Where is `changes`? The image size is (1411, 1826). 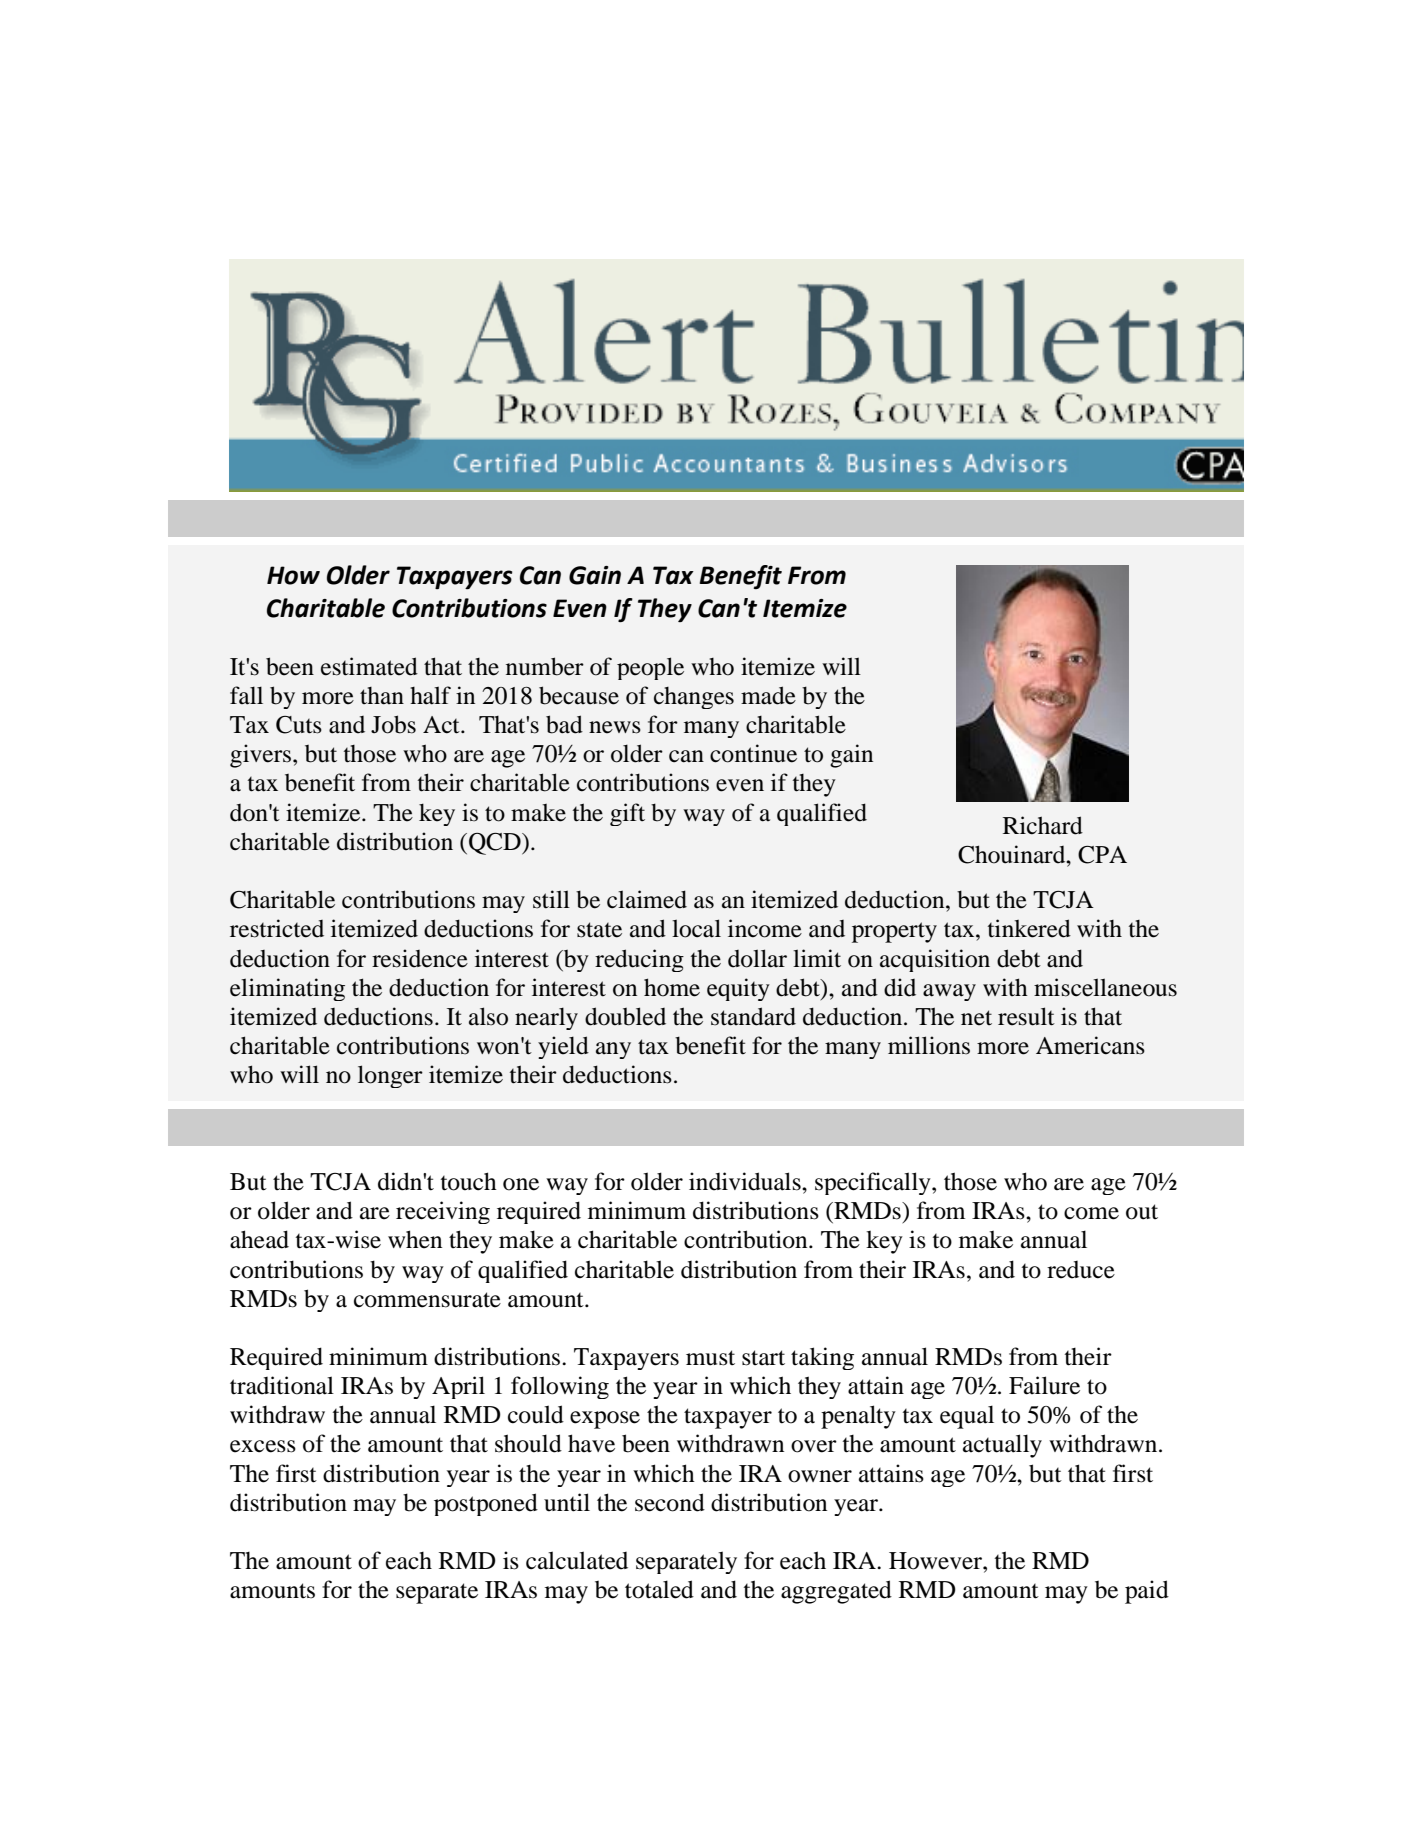
changes is located at coordinates (694, 698).
